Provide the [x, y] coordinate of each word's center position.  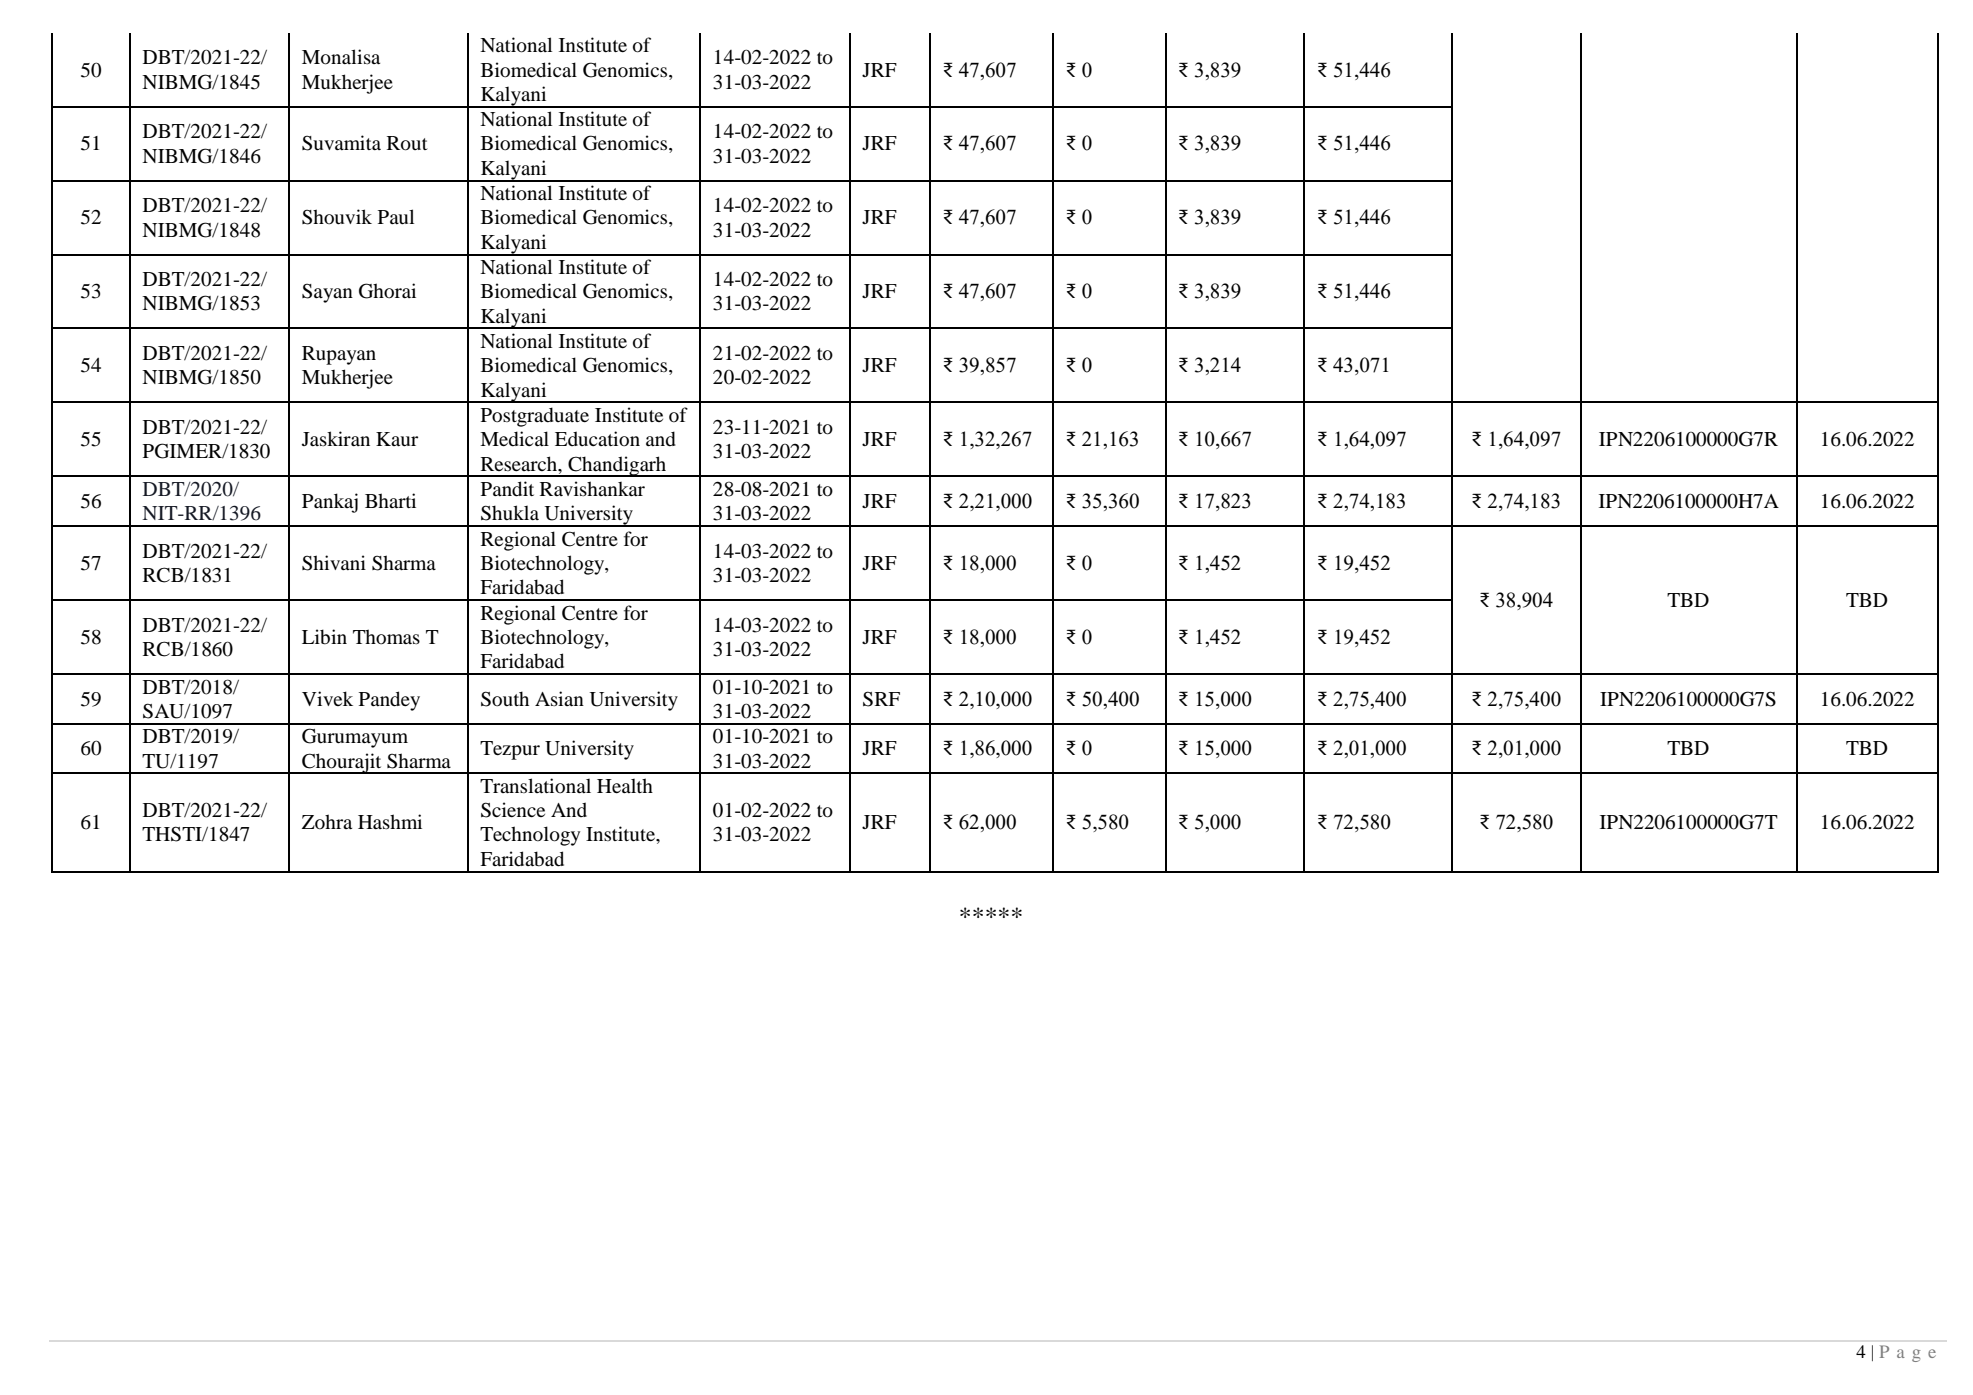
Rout [407, 143]
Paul [396, 217]
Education [597, 439]
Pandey [389, 701]
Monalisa [341, 57]
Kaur [397, 439]
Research [520, 463]
